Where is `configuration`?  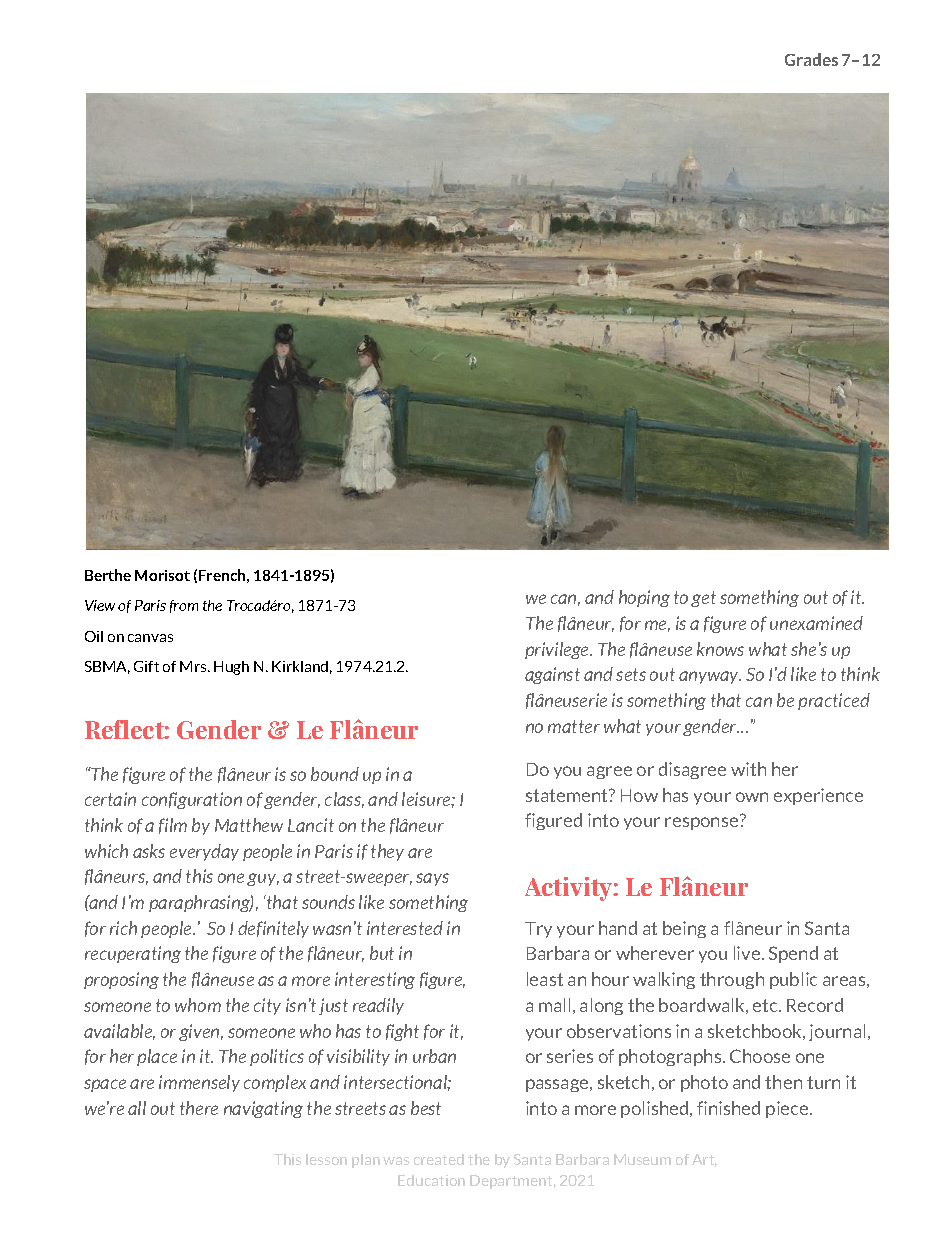
configuration is located at coordinates (192, 800).
